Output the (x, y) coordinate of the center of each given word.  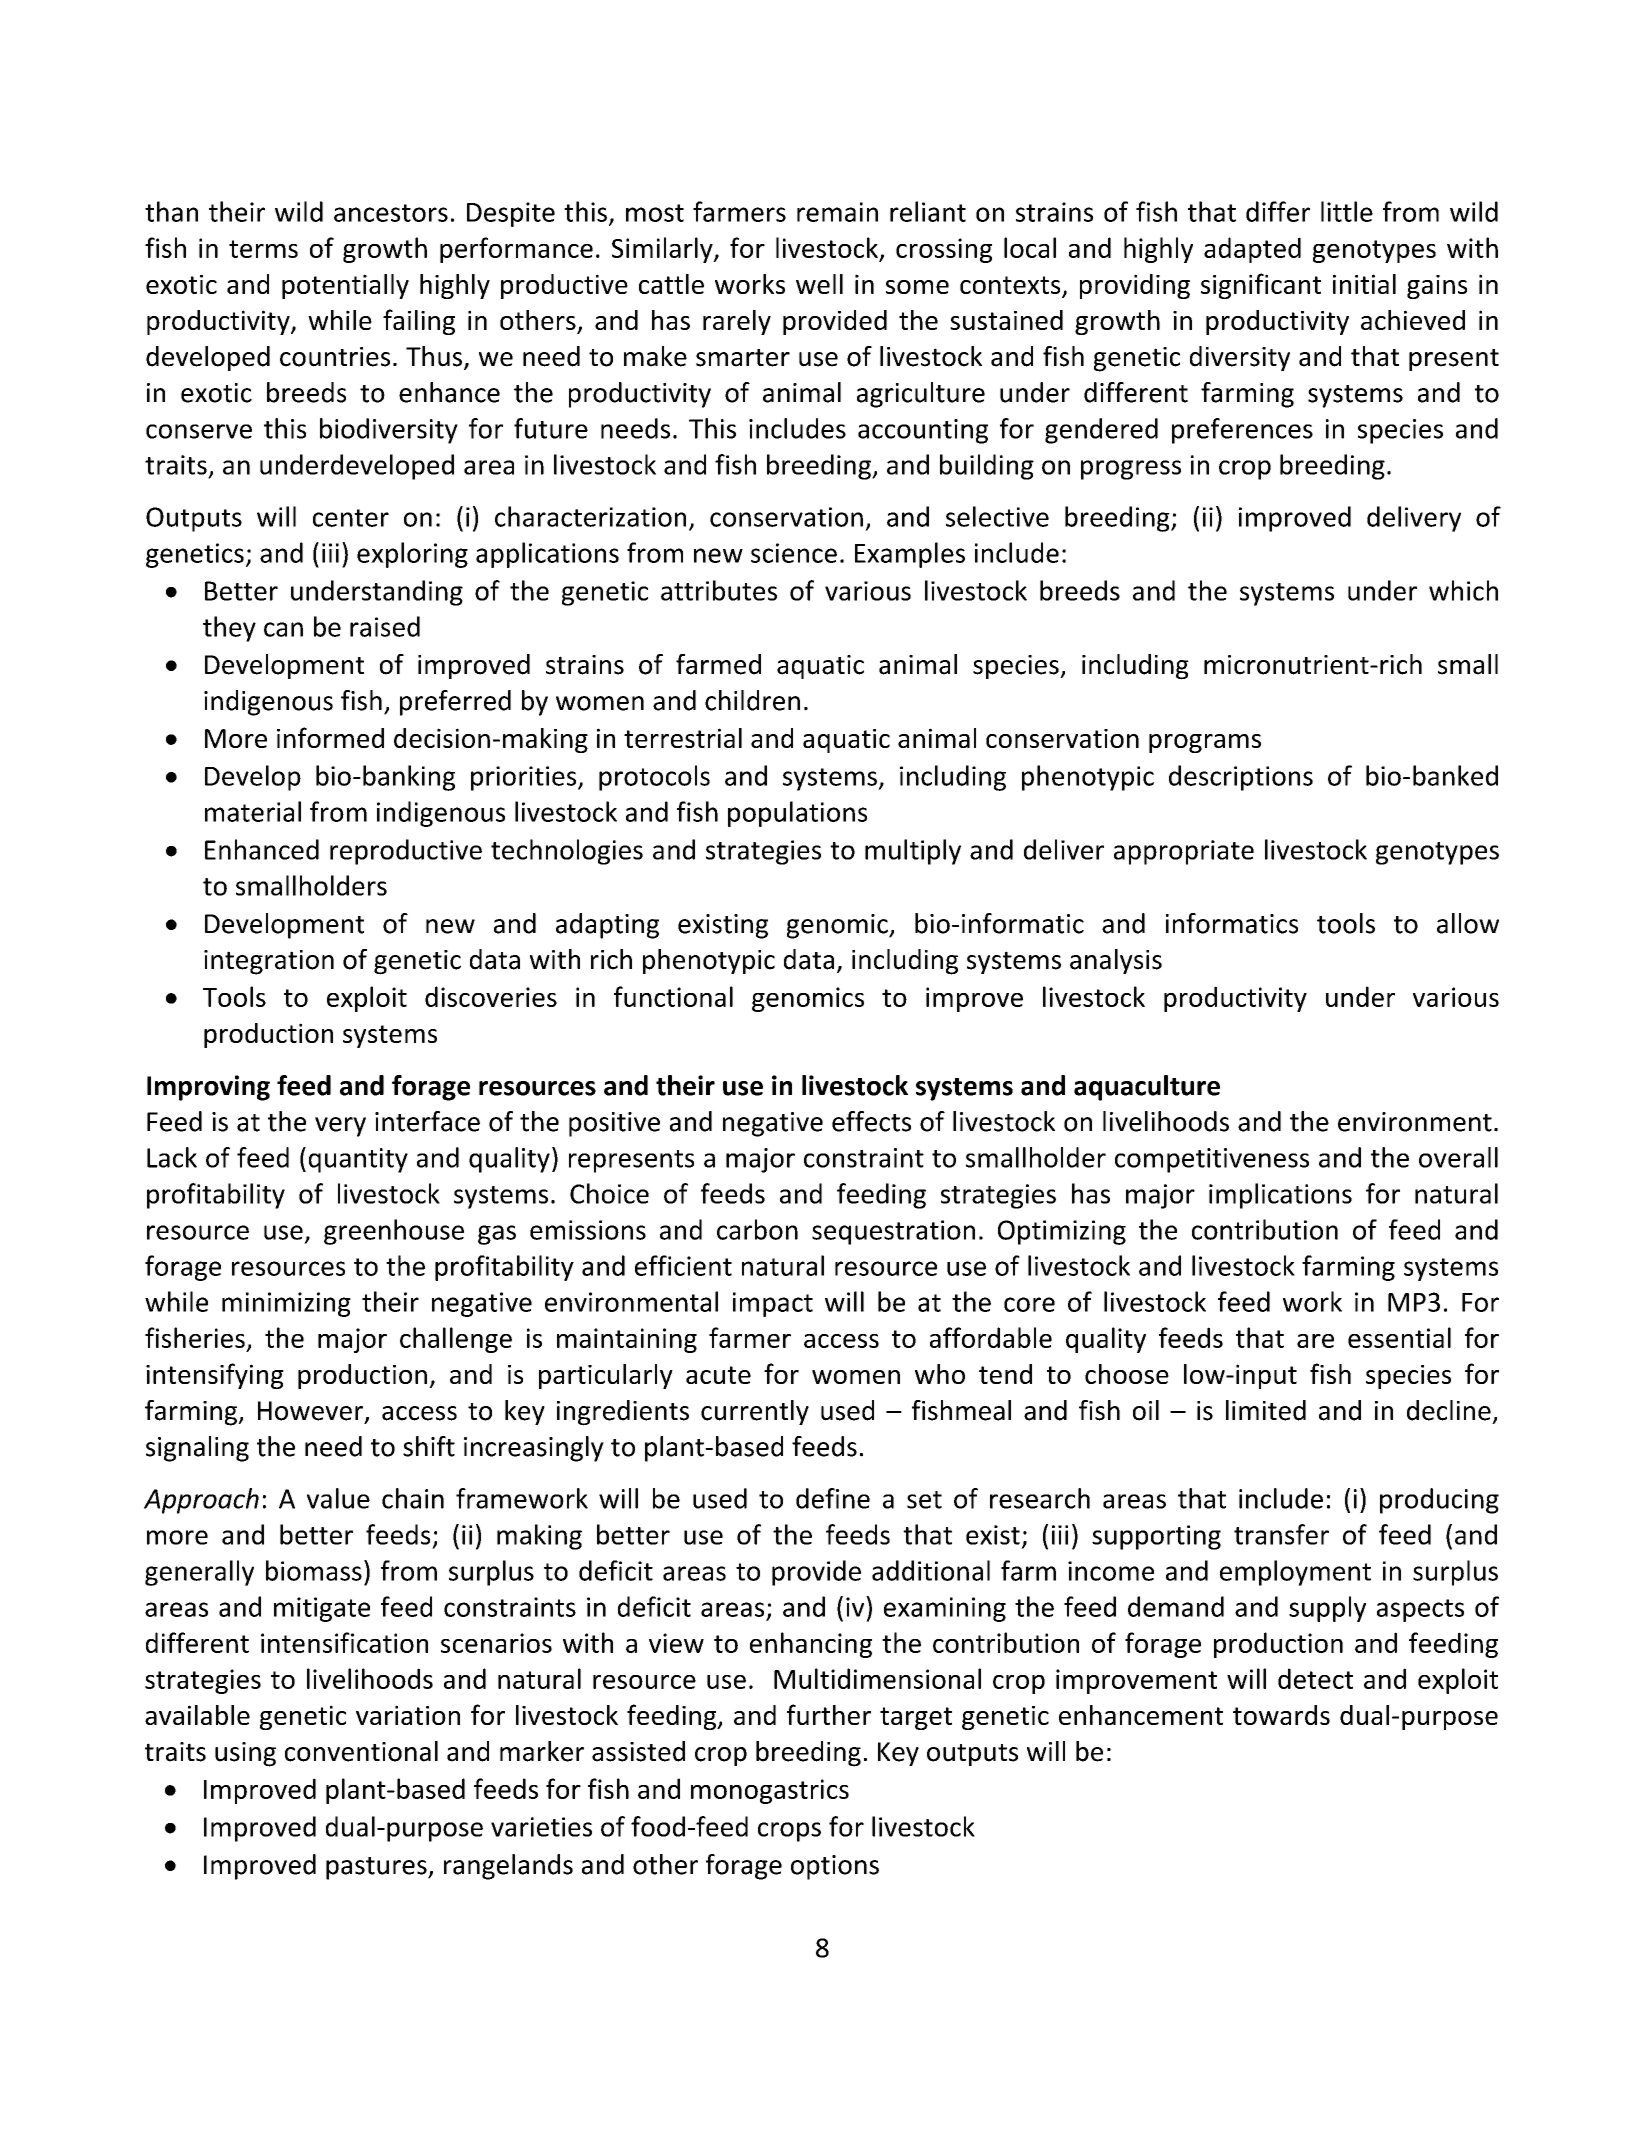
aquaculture (1147, 1088)
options (835, 1867)
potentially (345, 286)
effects (871, 1121)
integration (269, 962)
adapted (1252, 250)
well (819, 284)
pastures (377, 1868)
